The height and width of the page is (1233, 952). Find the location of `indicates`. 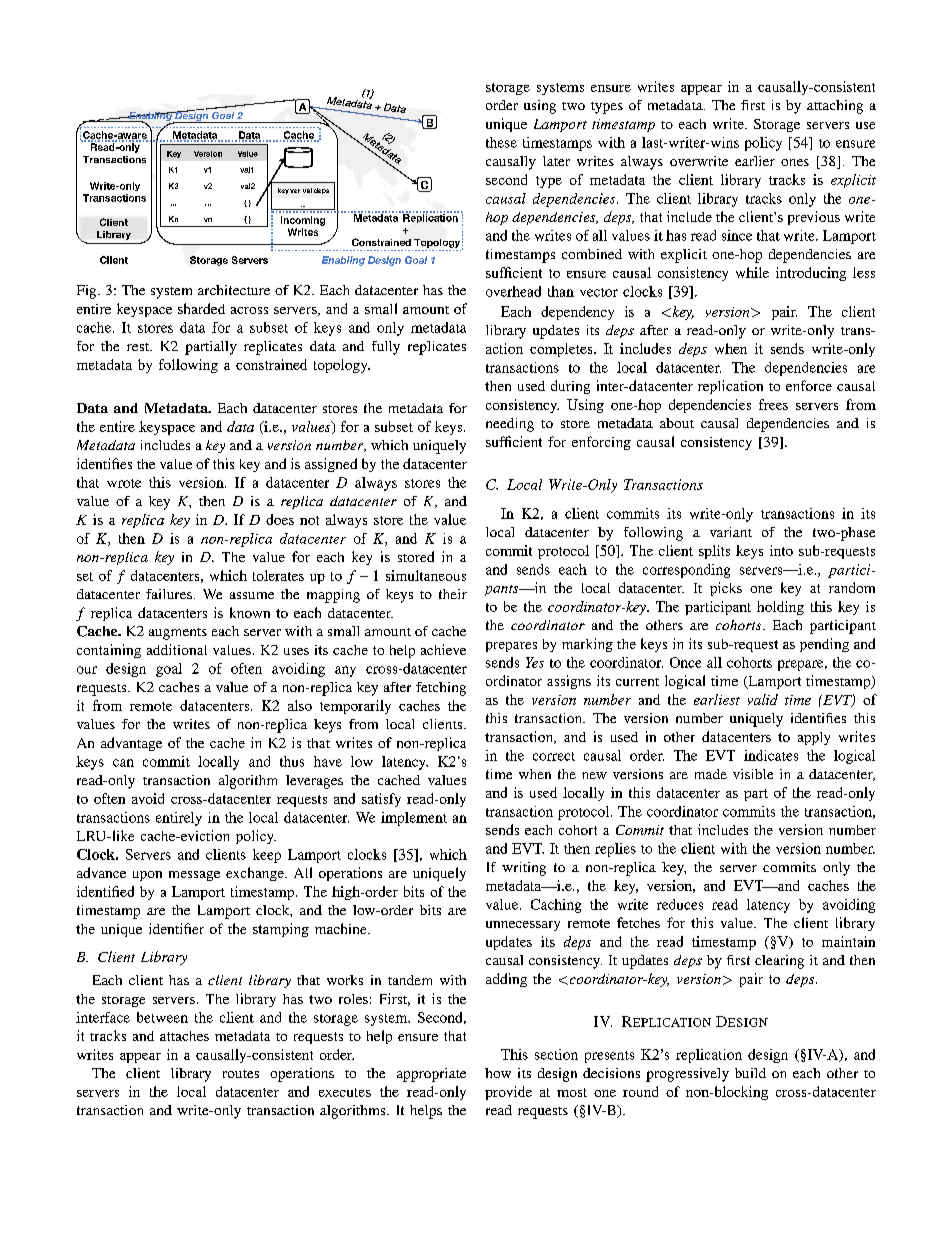

indicates is located at coordinates (771, 755).
